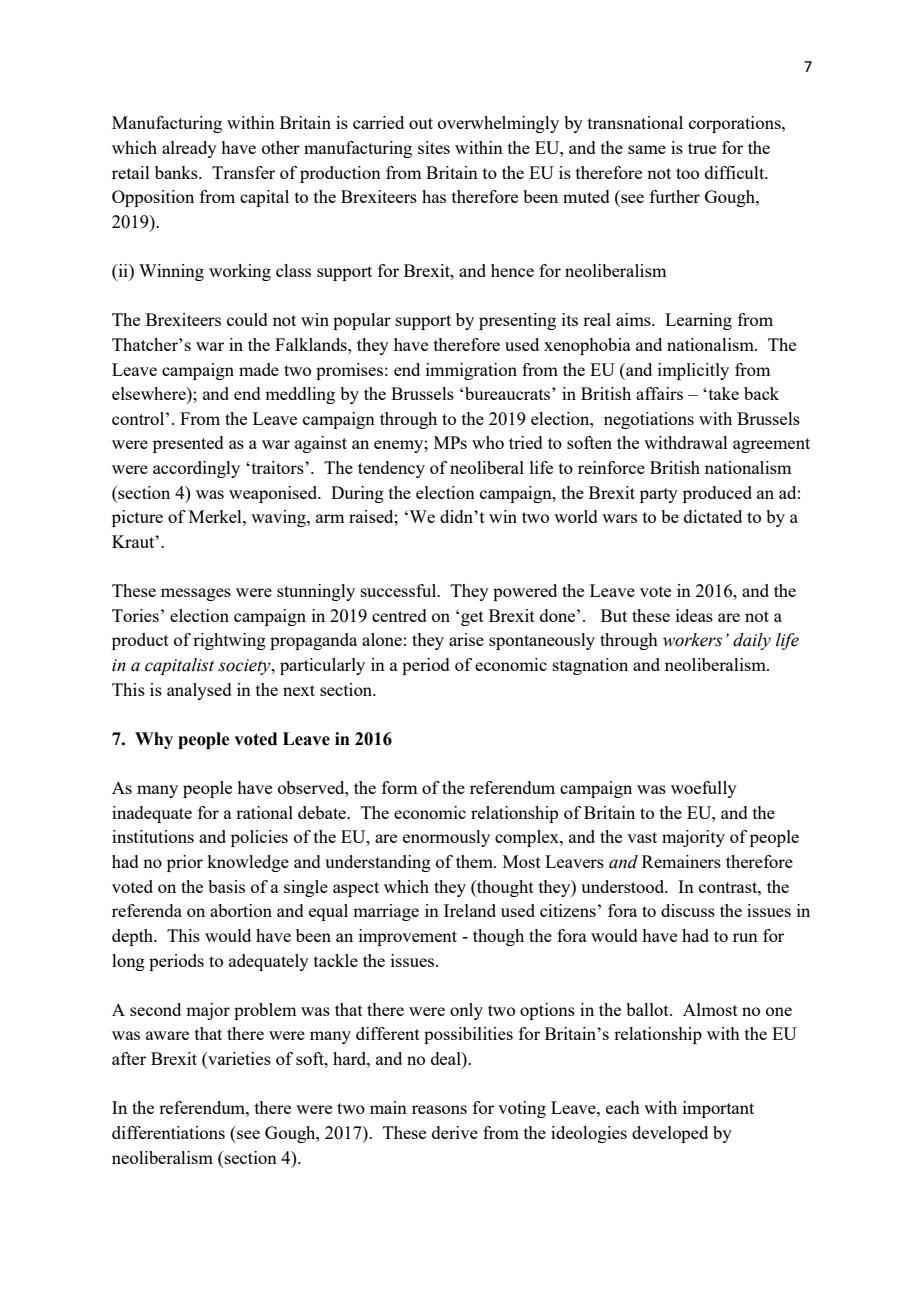  I want to click on who, so click(488, 442).
